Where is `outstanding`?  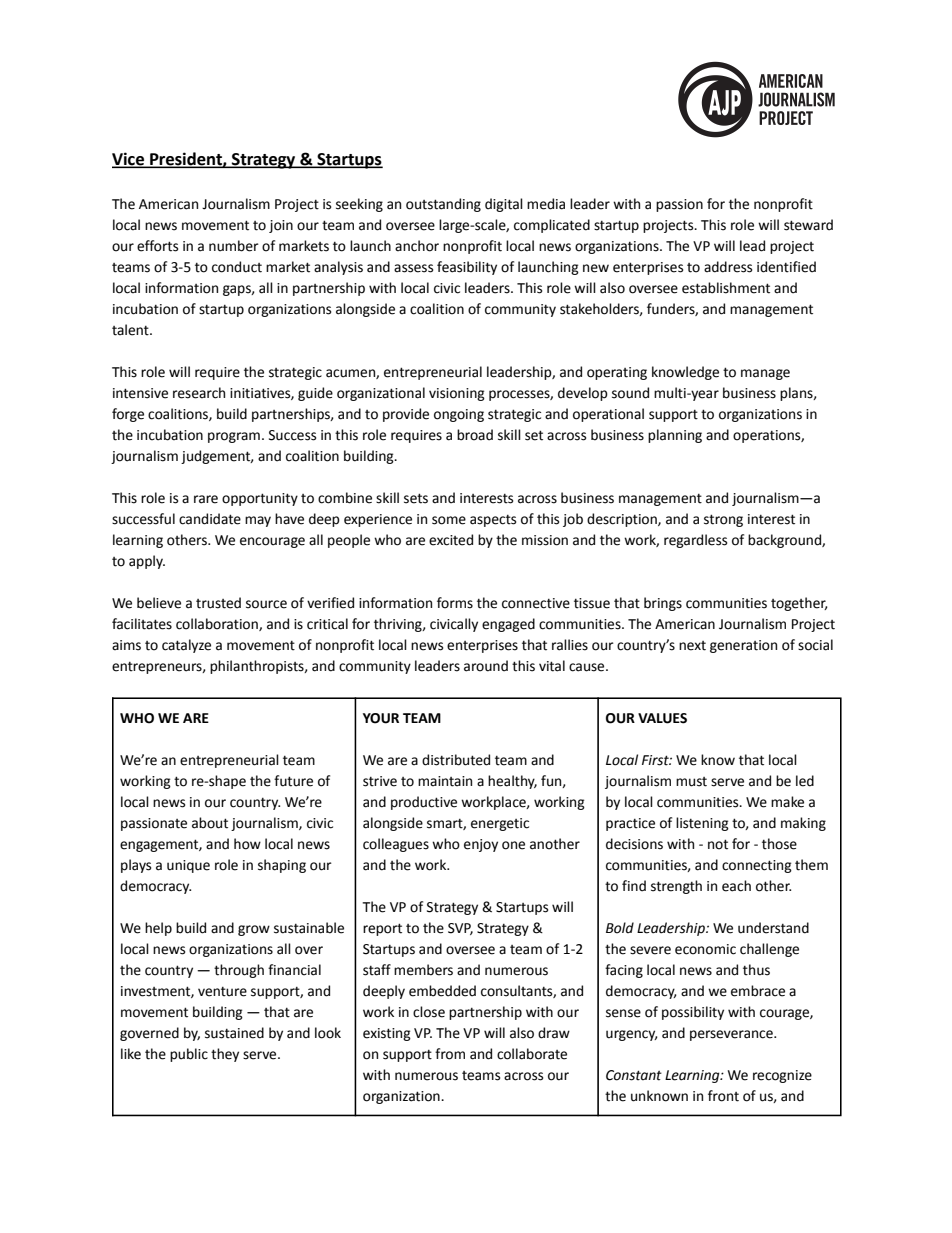 outstanding is located at coordinates (443, 205).
